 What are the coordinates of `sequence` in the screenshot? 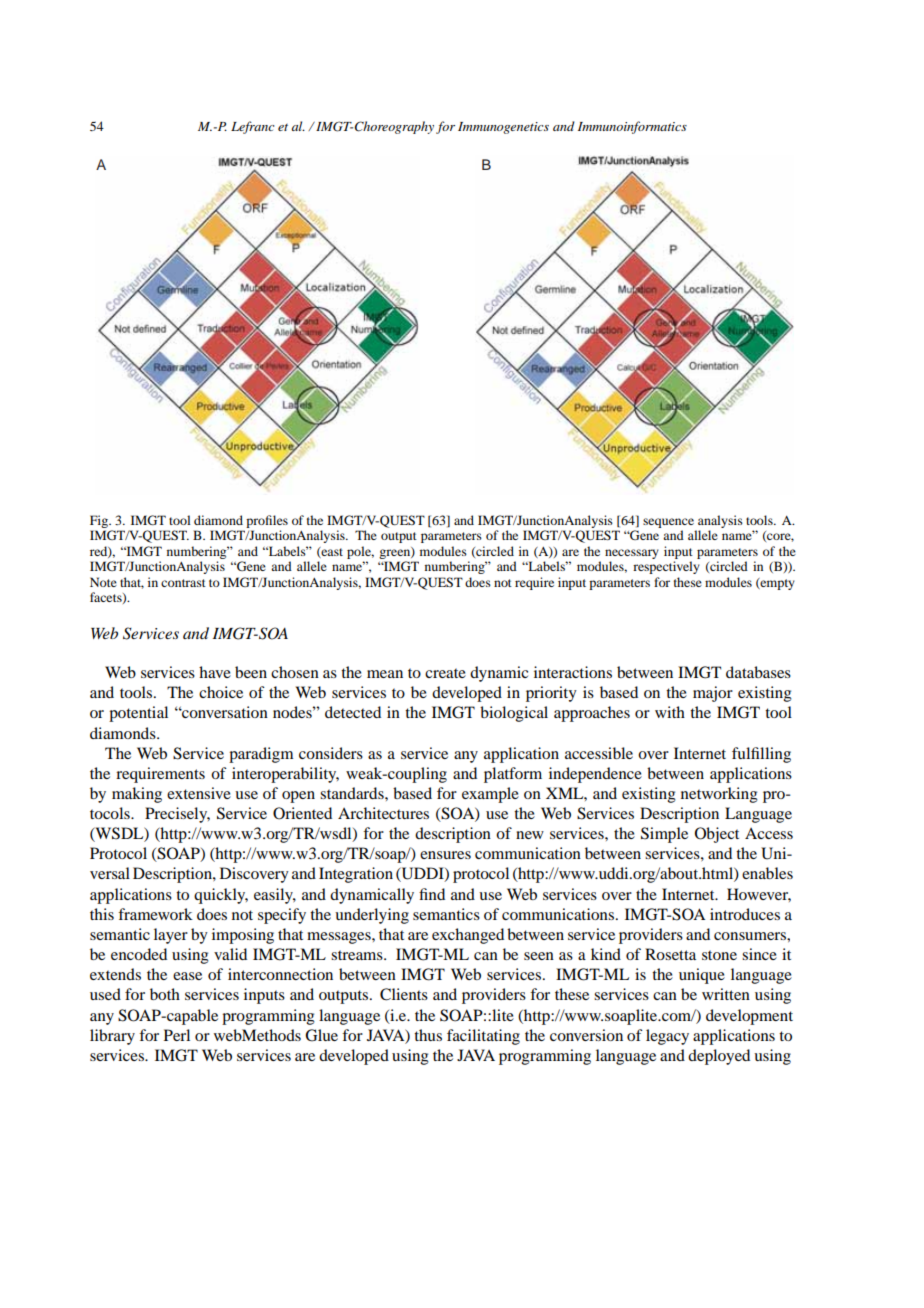 It's located at (668, 523).
